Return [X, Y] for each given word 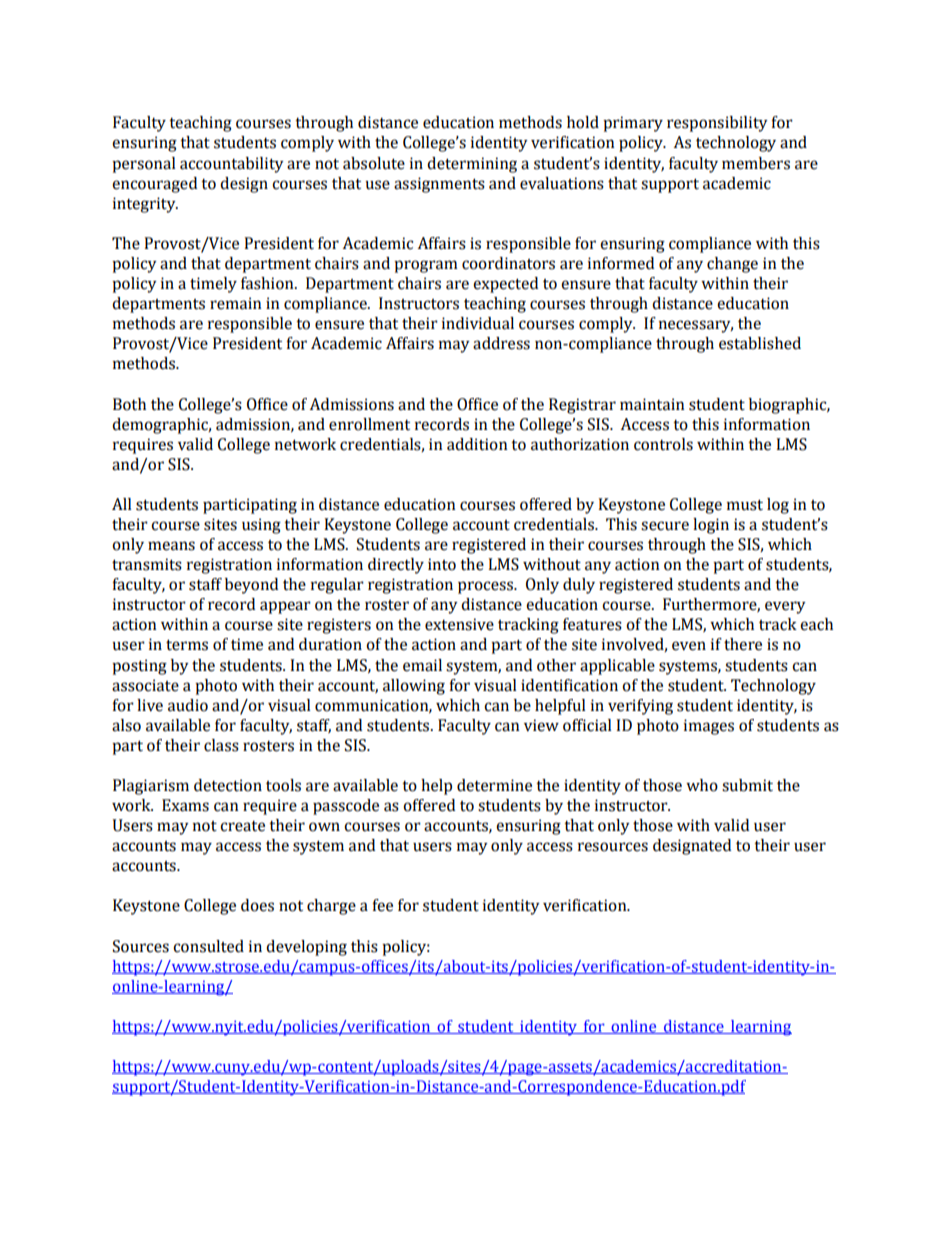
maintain [652, 404]
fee [382, 905]
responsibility [717, 124]
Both [129, 404]
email [422, 665]
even [689, 646]
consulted [208, 946]
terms [187, 645]
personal [144, 165]
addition [477, 444]
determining [472, 165]
